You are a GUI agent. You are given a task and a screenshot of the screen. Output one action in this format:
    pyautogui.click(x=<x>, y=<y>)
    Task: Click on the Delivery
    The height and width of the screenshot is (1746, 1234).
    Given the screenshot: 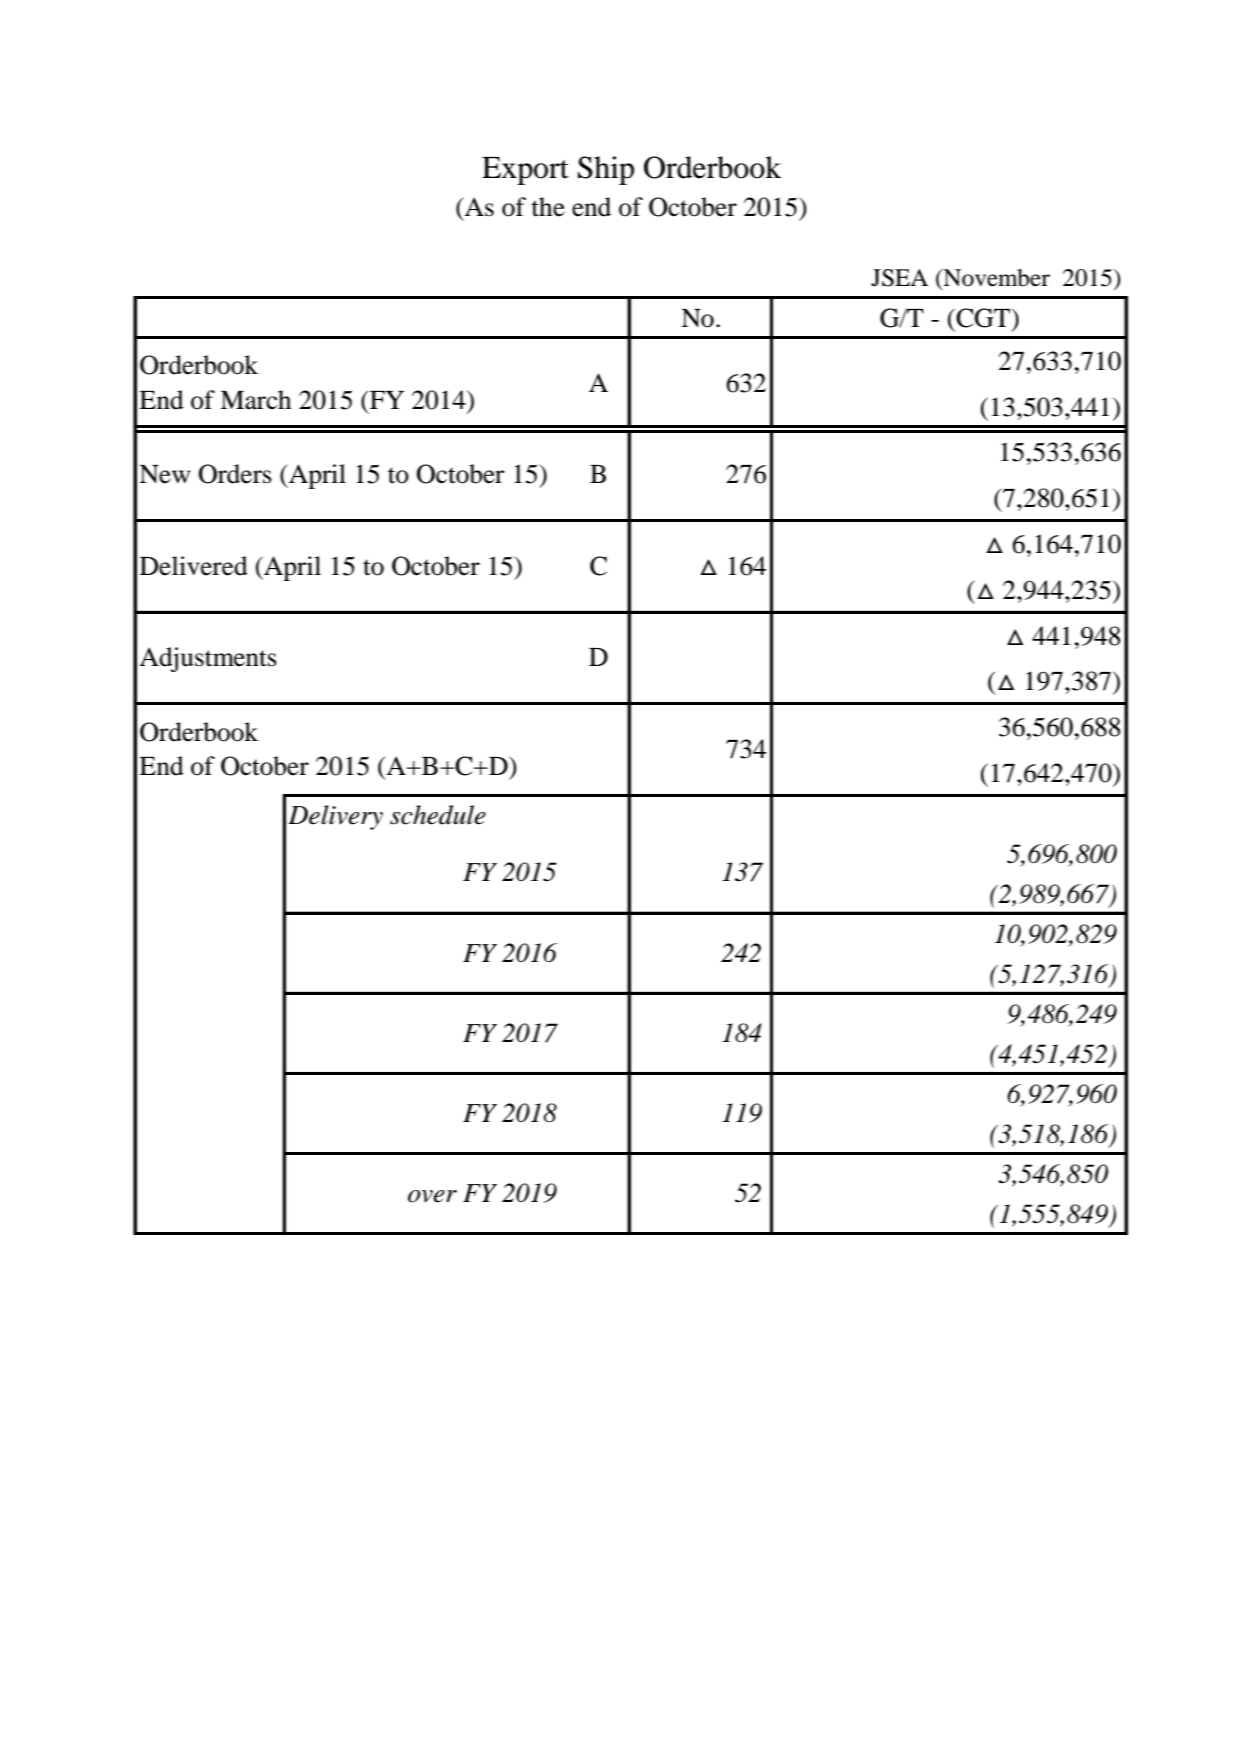 What is the action you would take?
    pyautogui.click(x=335, y=817)
